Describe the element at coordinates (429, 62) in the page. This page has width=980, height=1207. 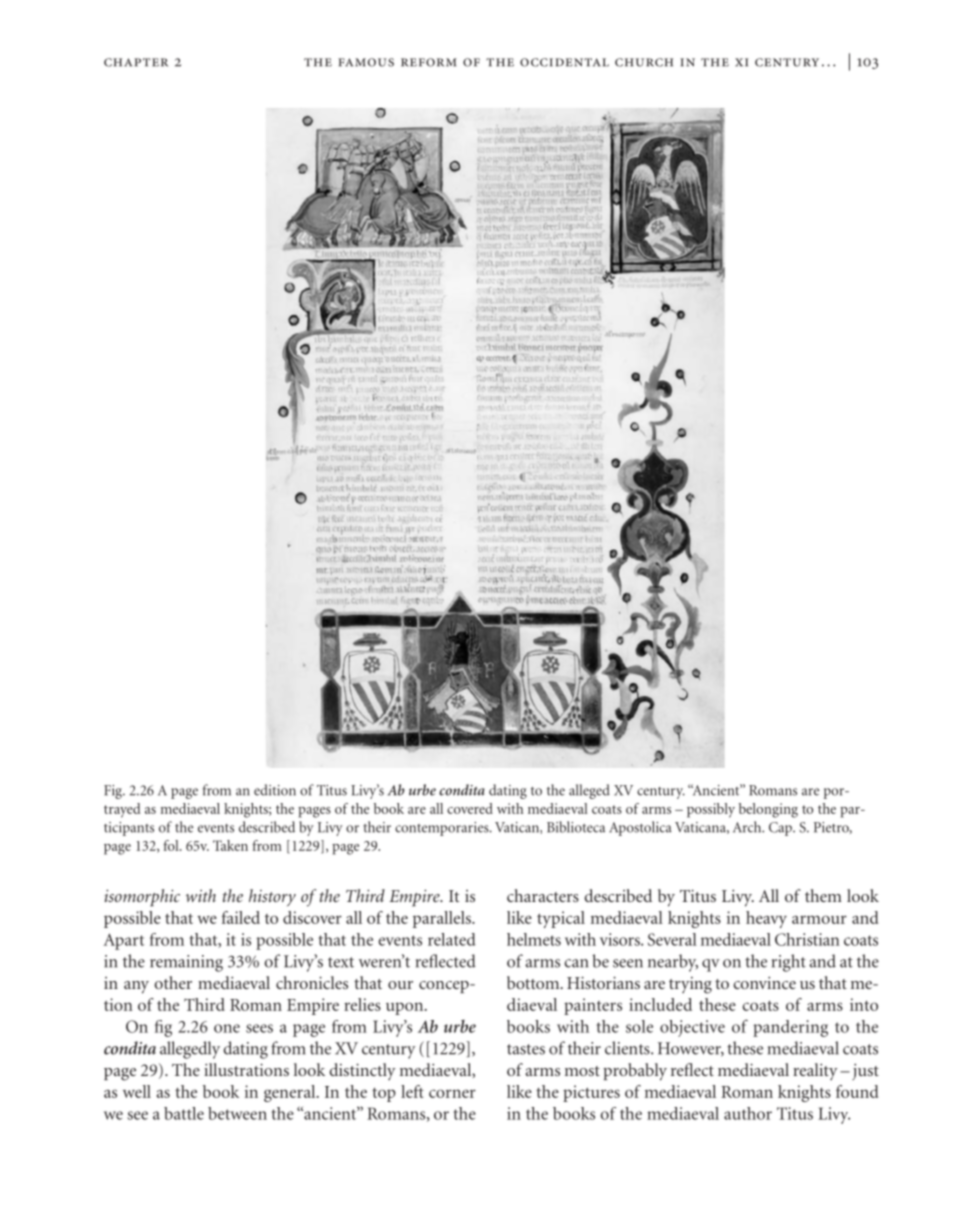
I see `reform` at that location.
